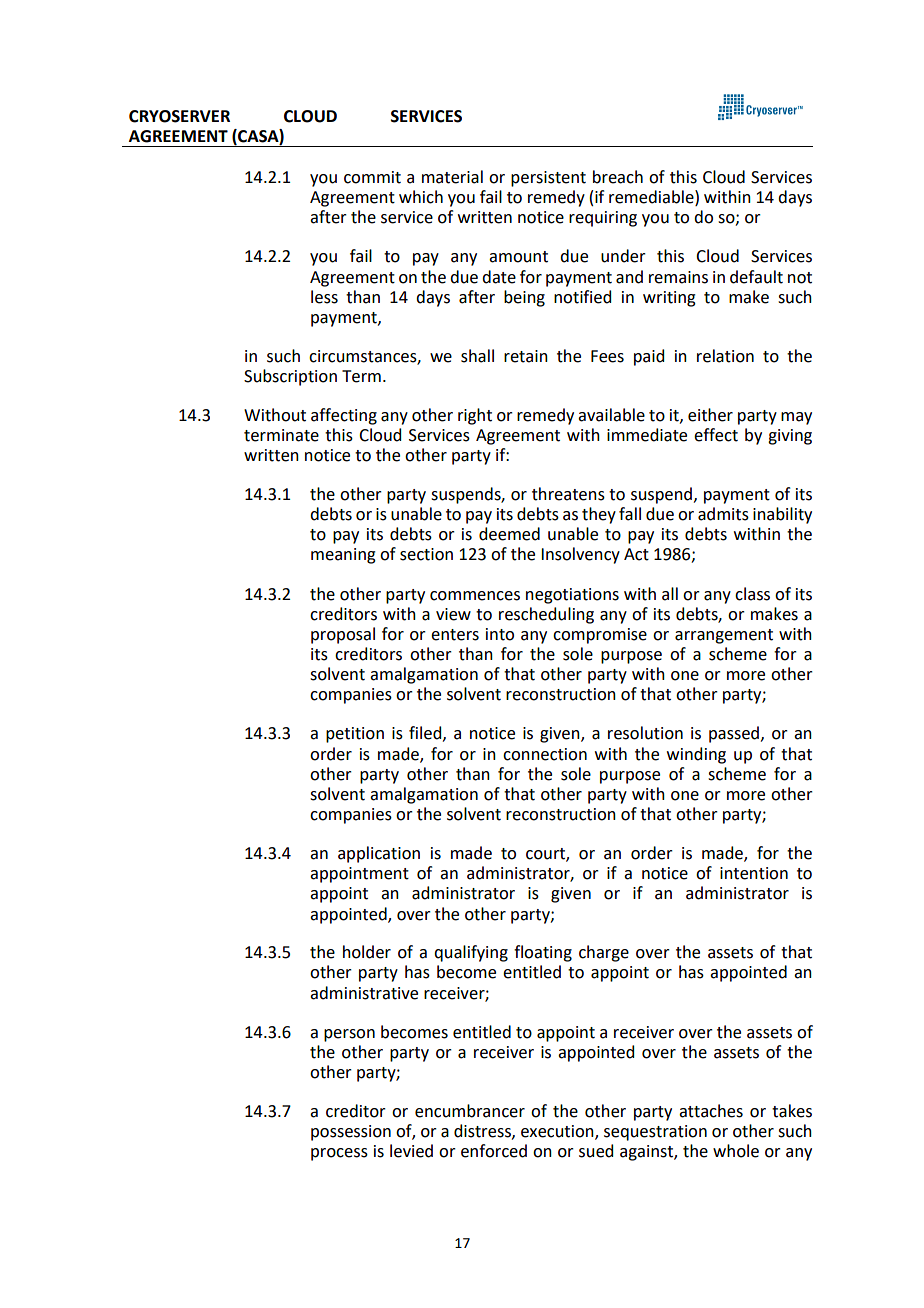  What do you see at coordinates (545, 754) in the screenshot?
I see `connection` at bounding box center [545, 754].
